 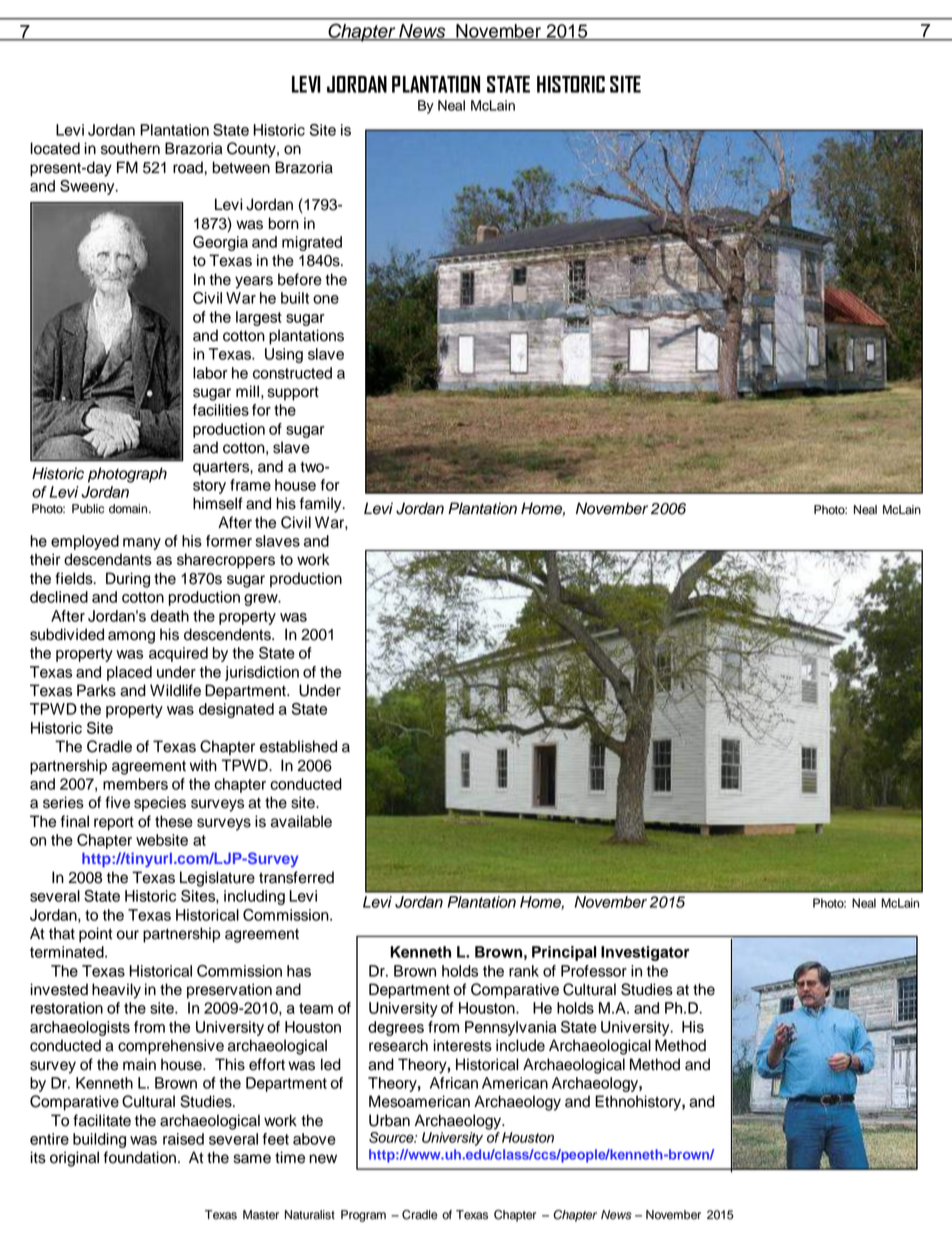 I want to click on born, so click(x=284, y=223).
